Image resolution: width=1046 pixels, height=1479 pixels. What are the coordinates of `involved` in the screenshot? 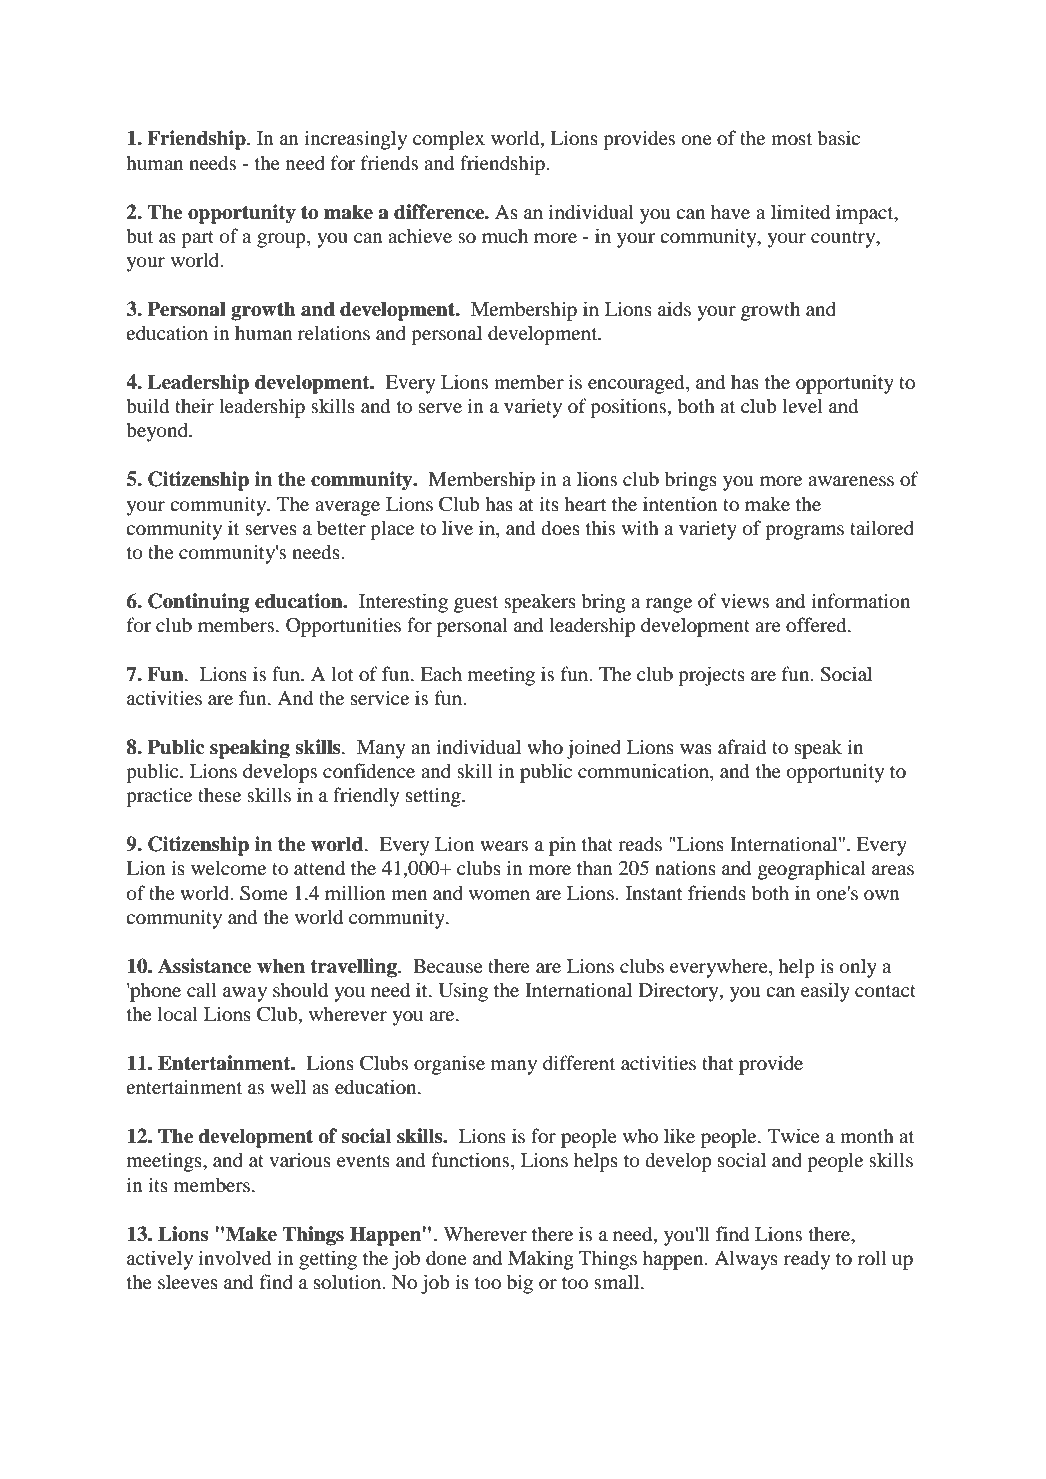 It's located at (235, 1258).
